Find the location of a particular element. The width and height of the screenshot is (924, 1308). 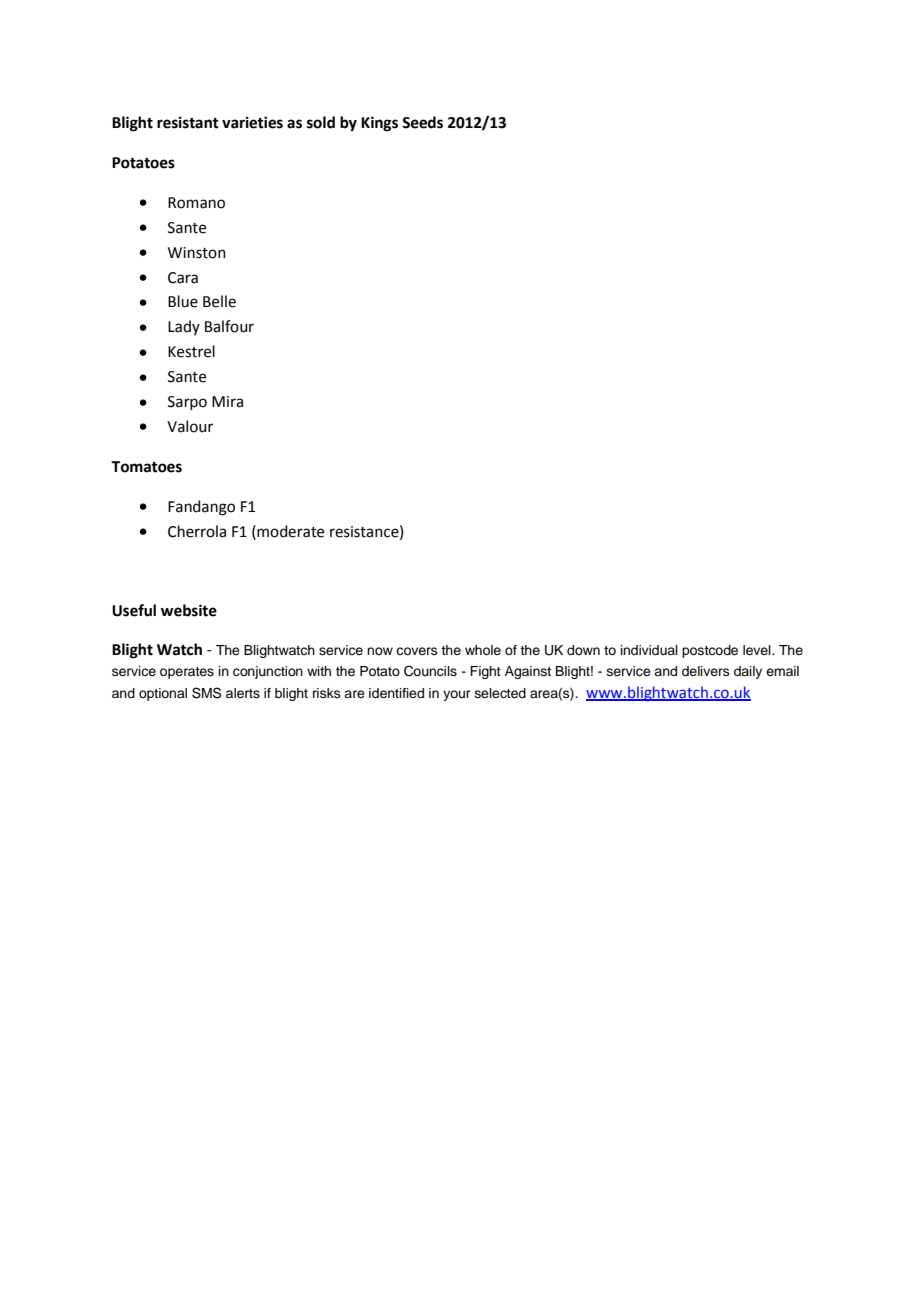

Belle is located at coordinates (219, 301).
